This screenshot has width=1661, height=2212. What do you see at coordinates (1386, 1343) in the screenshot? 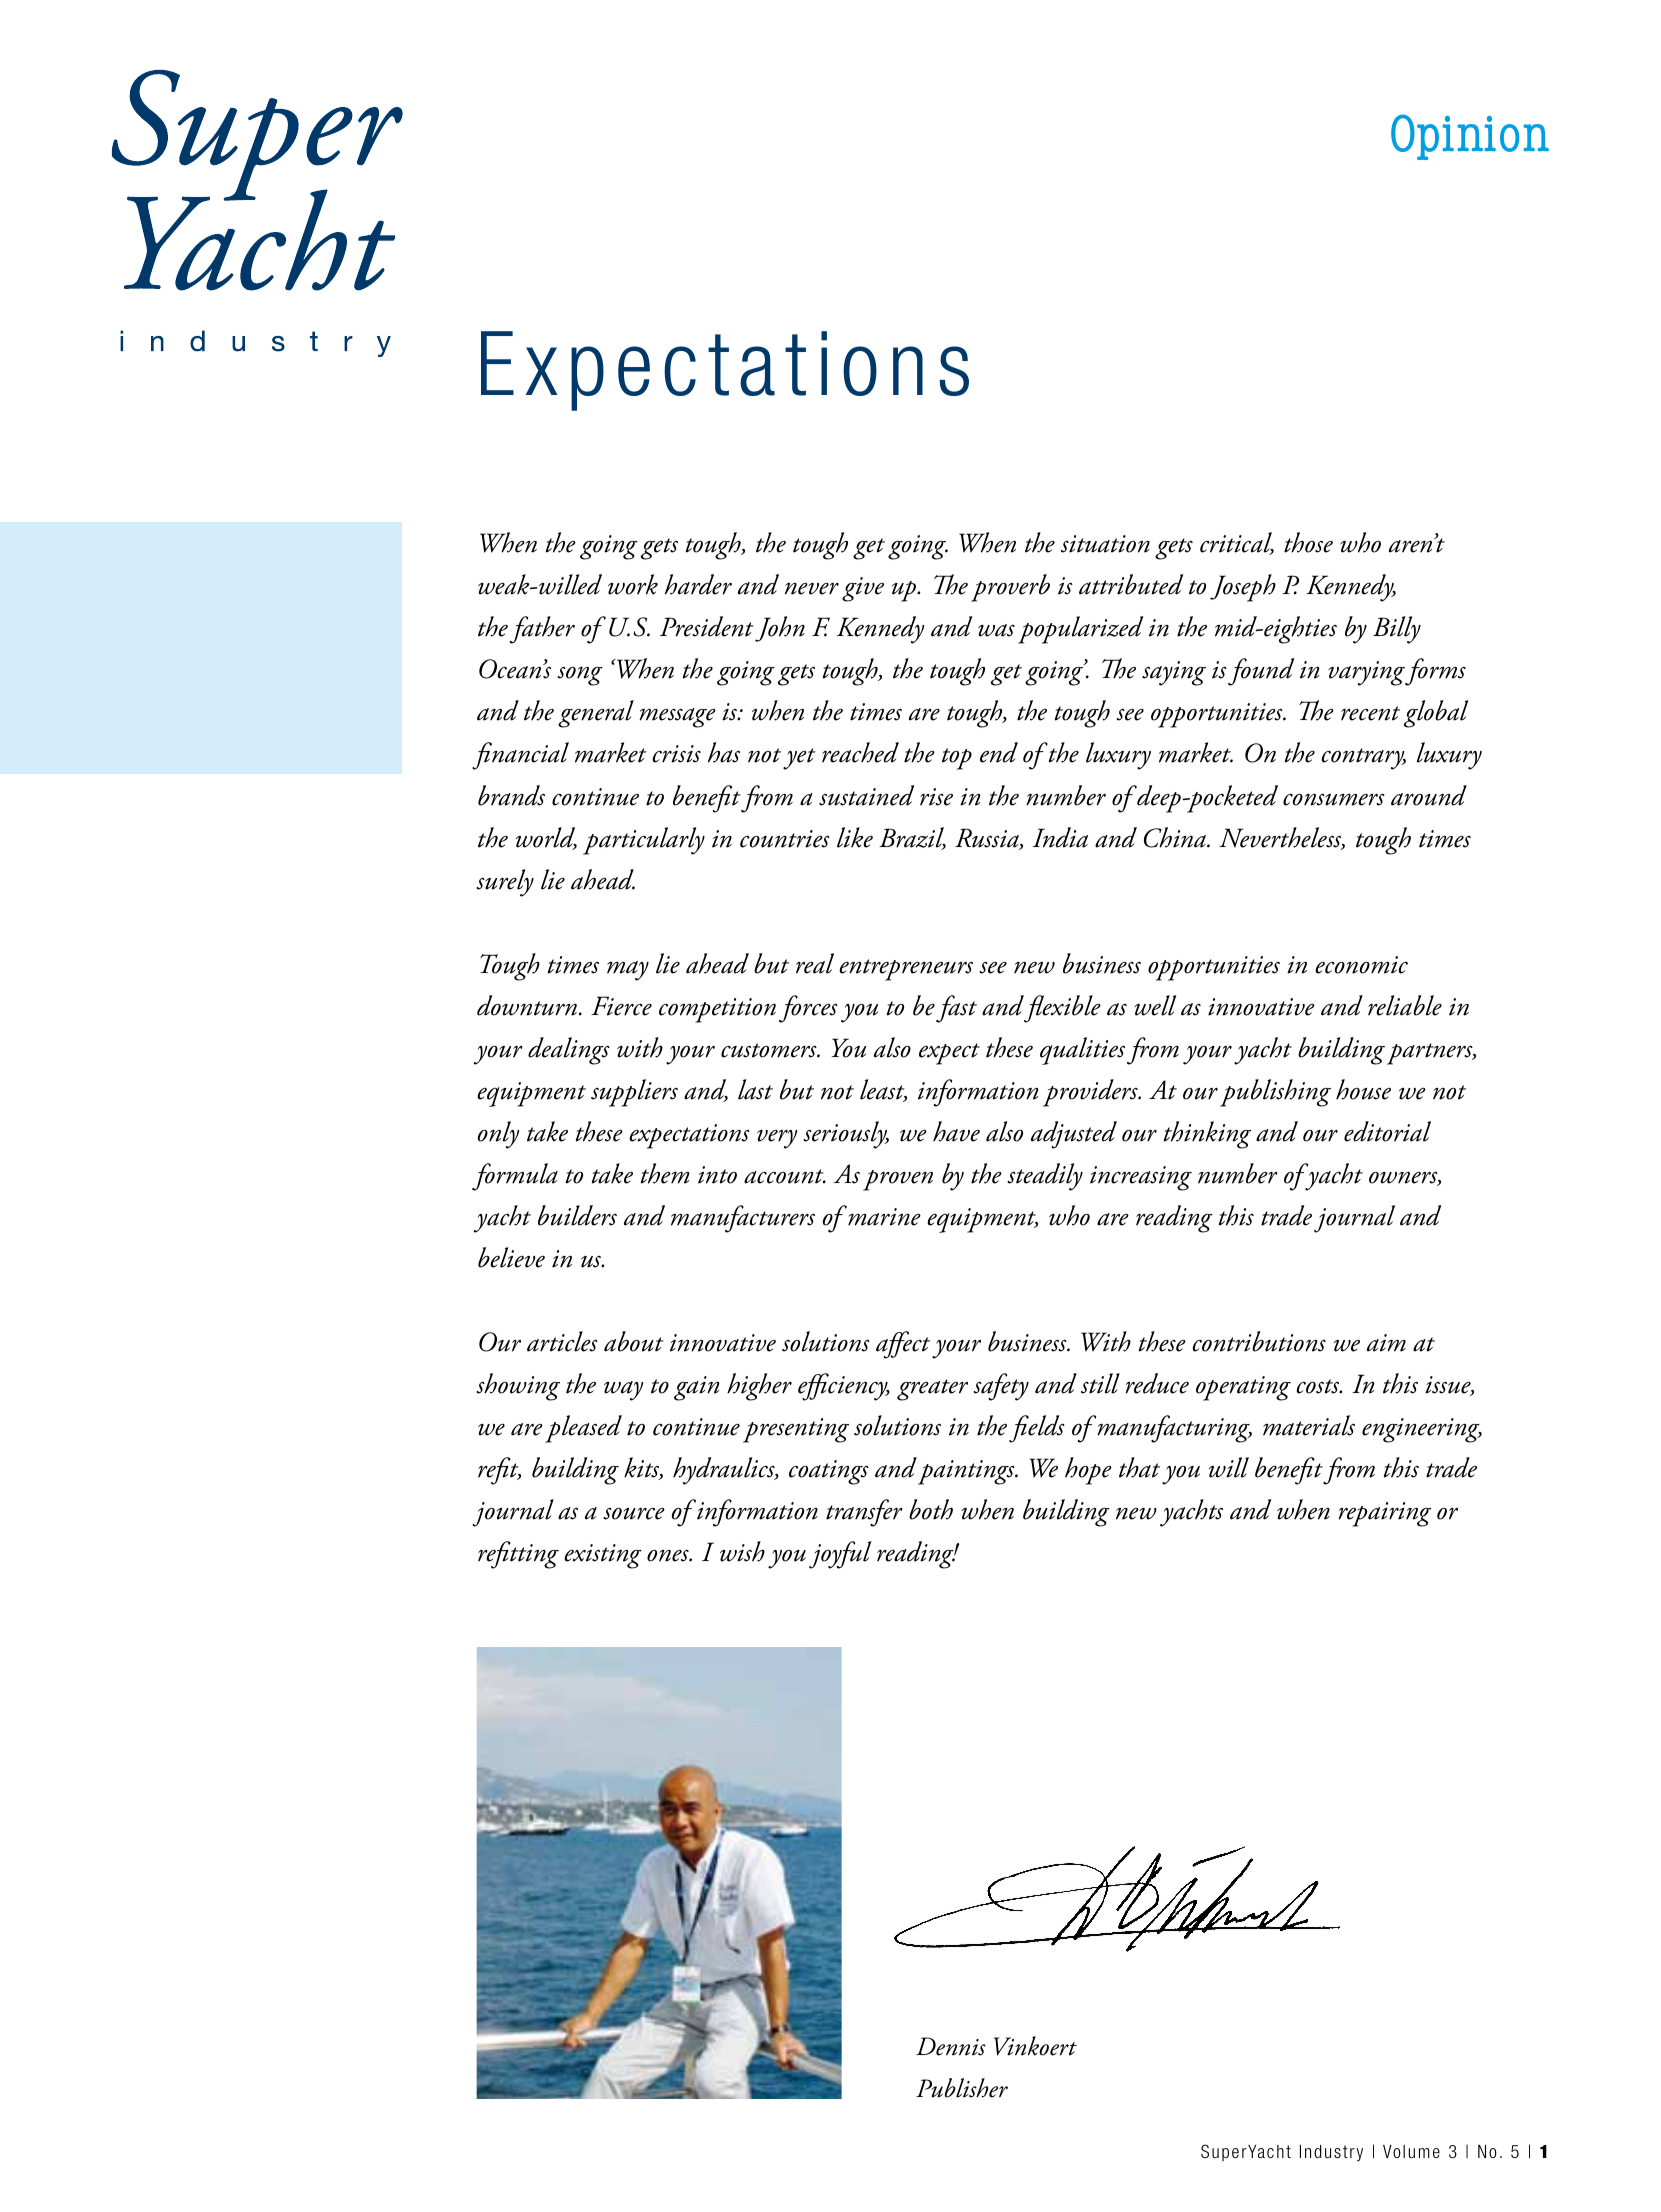
I see `aim` at bounding box center [1386, 1343].
